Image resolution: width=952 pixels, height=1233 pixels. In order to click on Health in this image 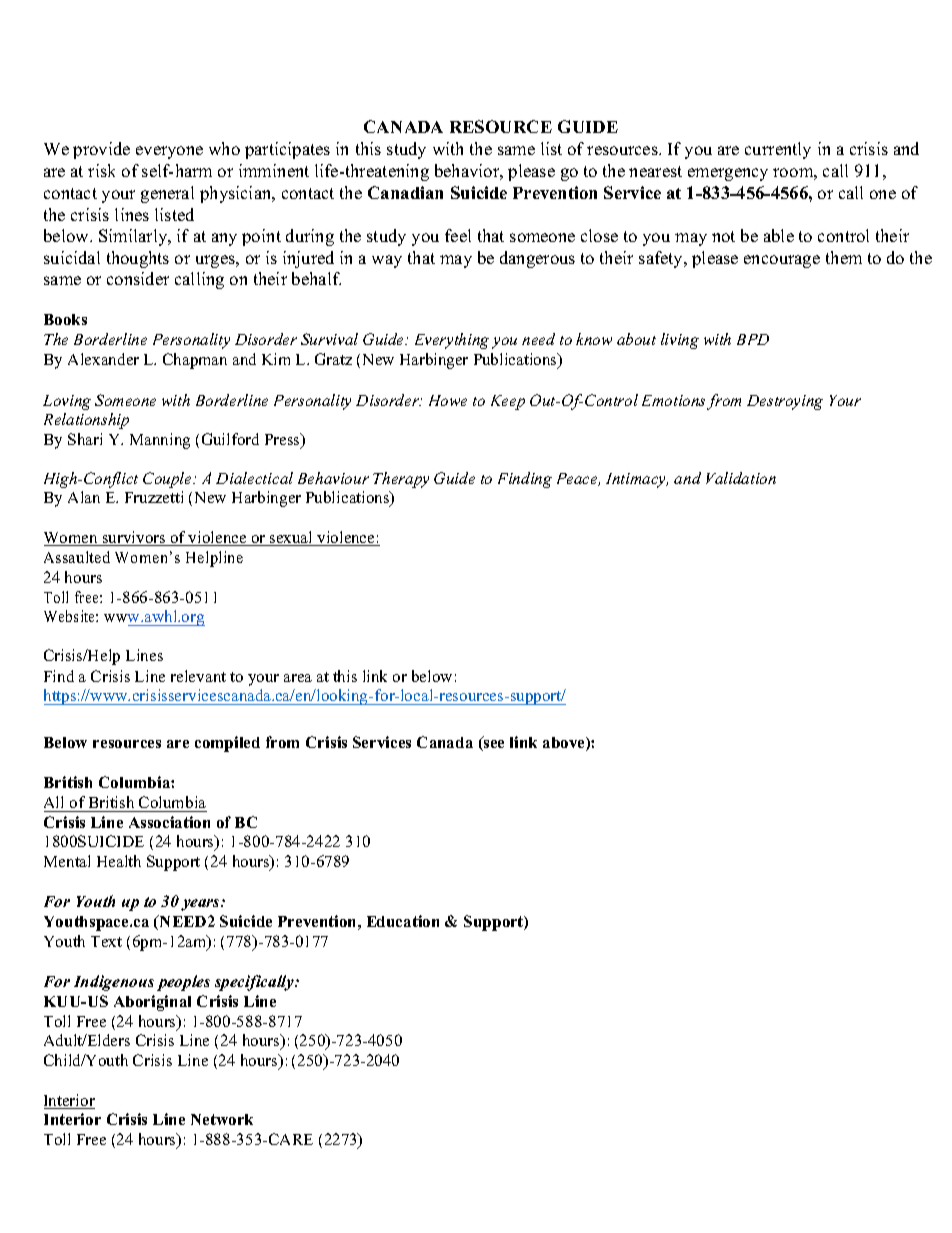, I will do `click(119, 861)`.
